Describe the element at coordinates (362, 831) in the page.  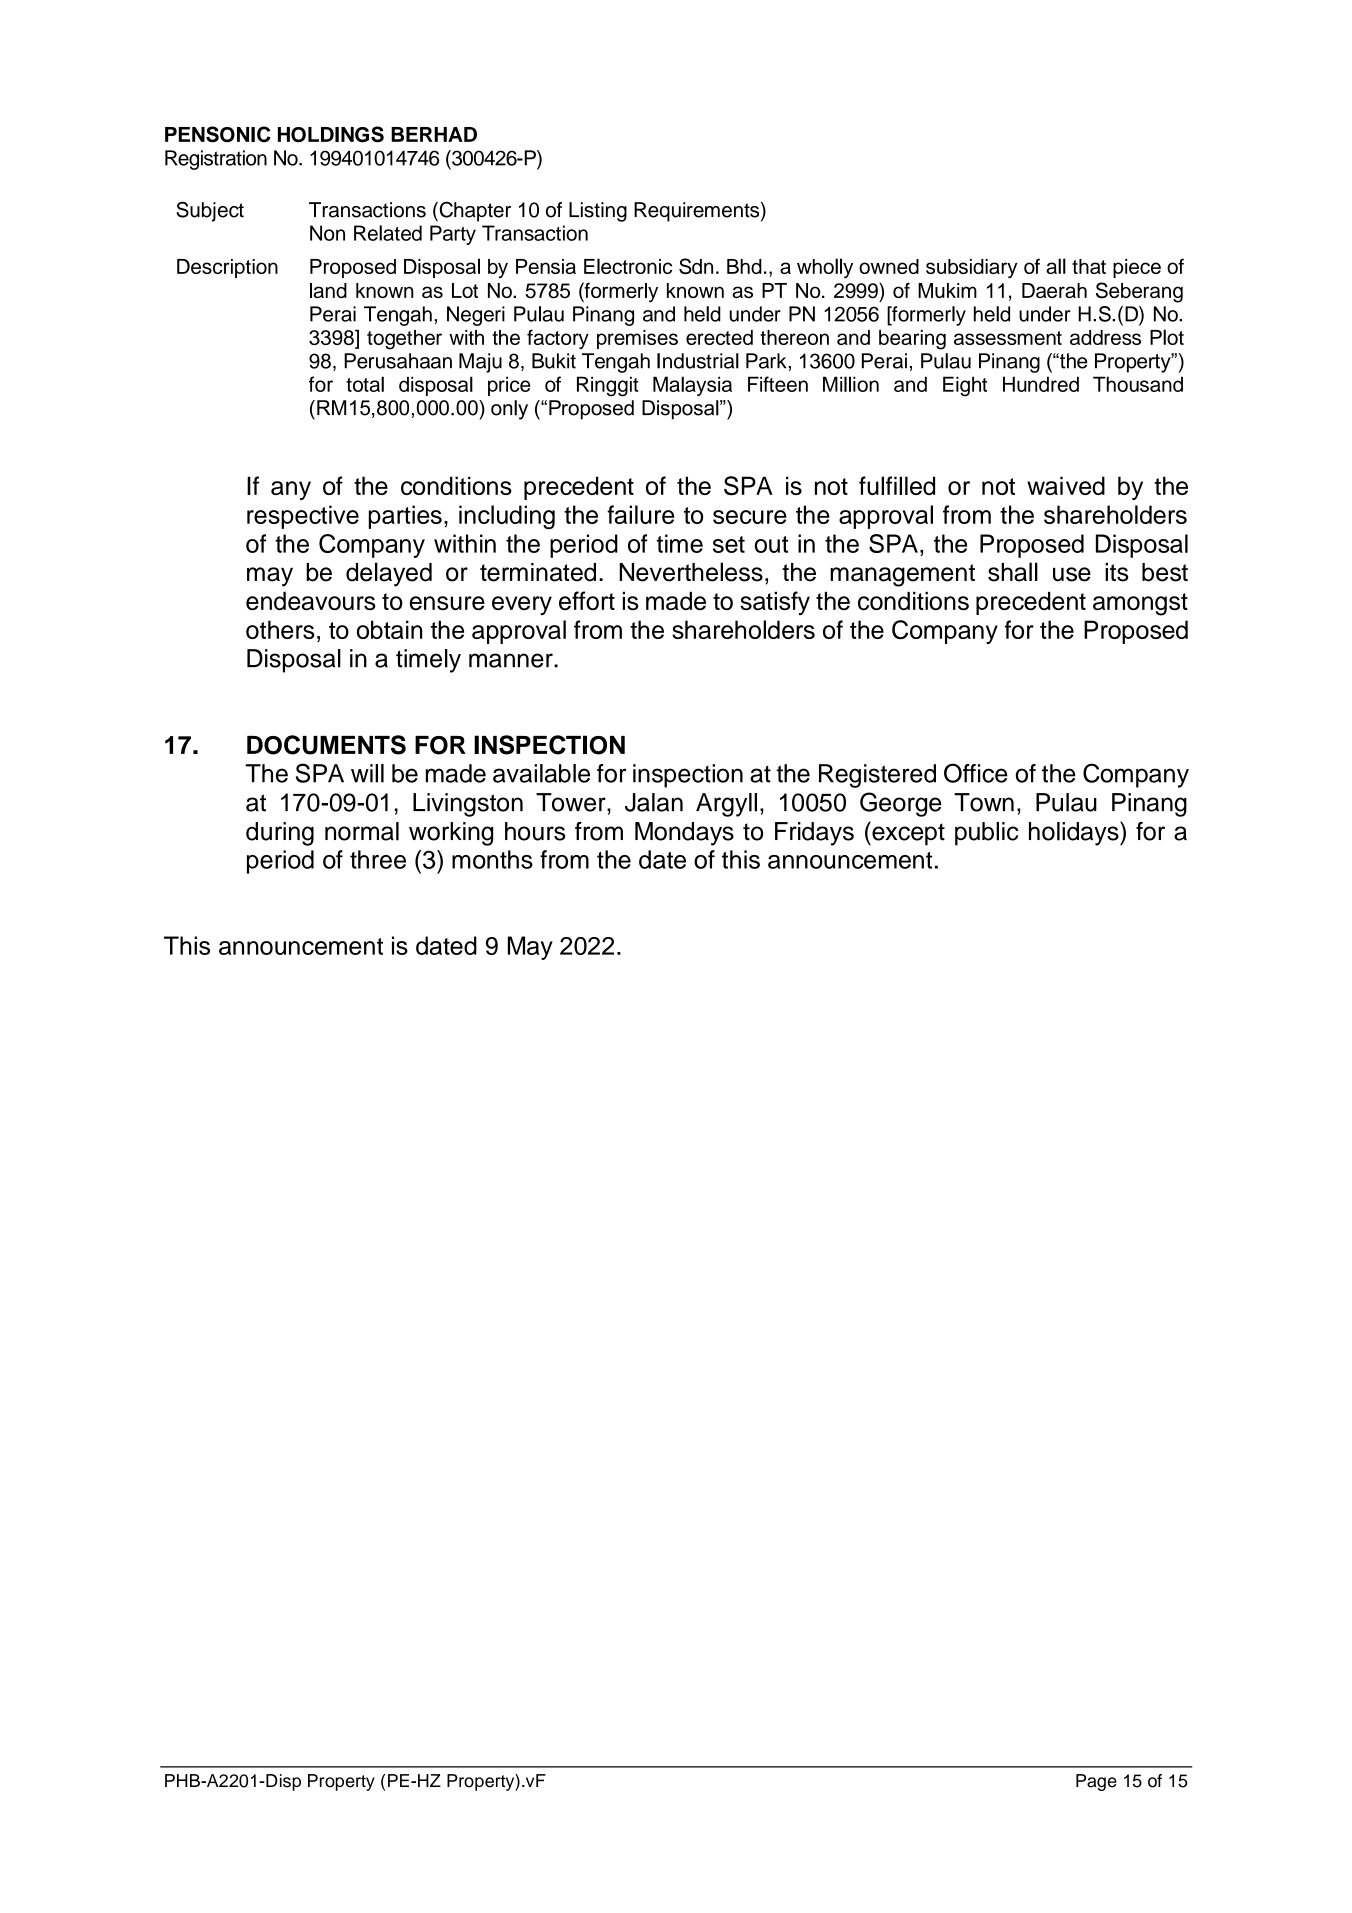
I see `normal` at that location.
